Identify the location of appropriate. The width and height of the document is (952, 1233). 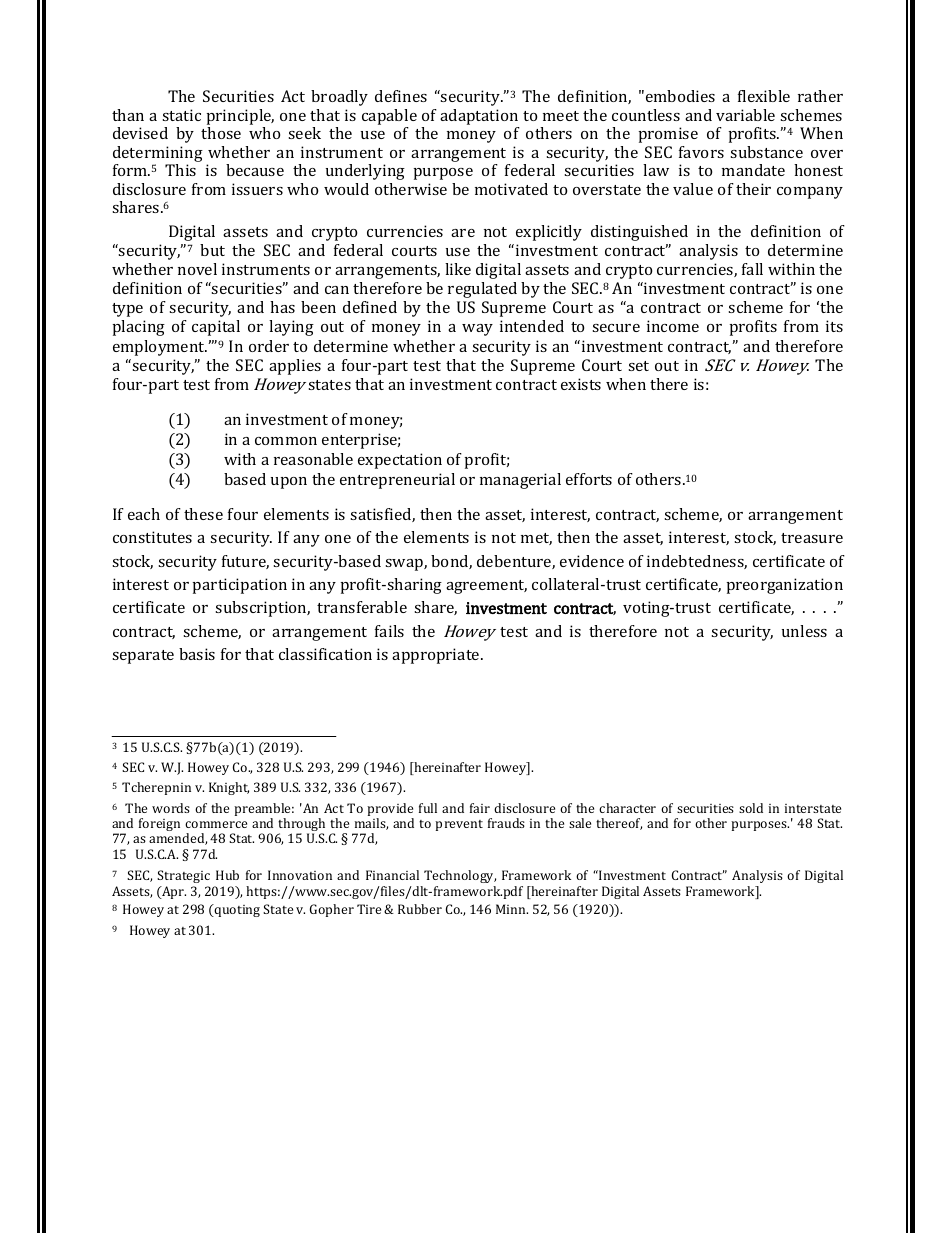
(437, 656).
